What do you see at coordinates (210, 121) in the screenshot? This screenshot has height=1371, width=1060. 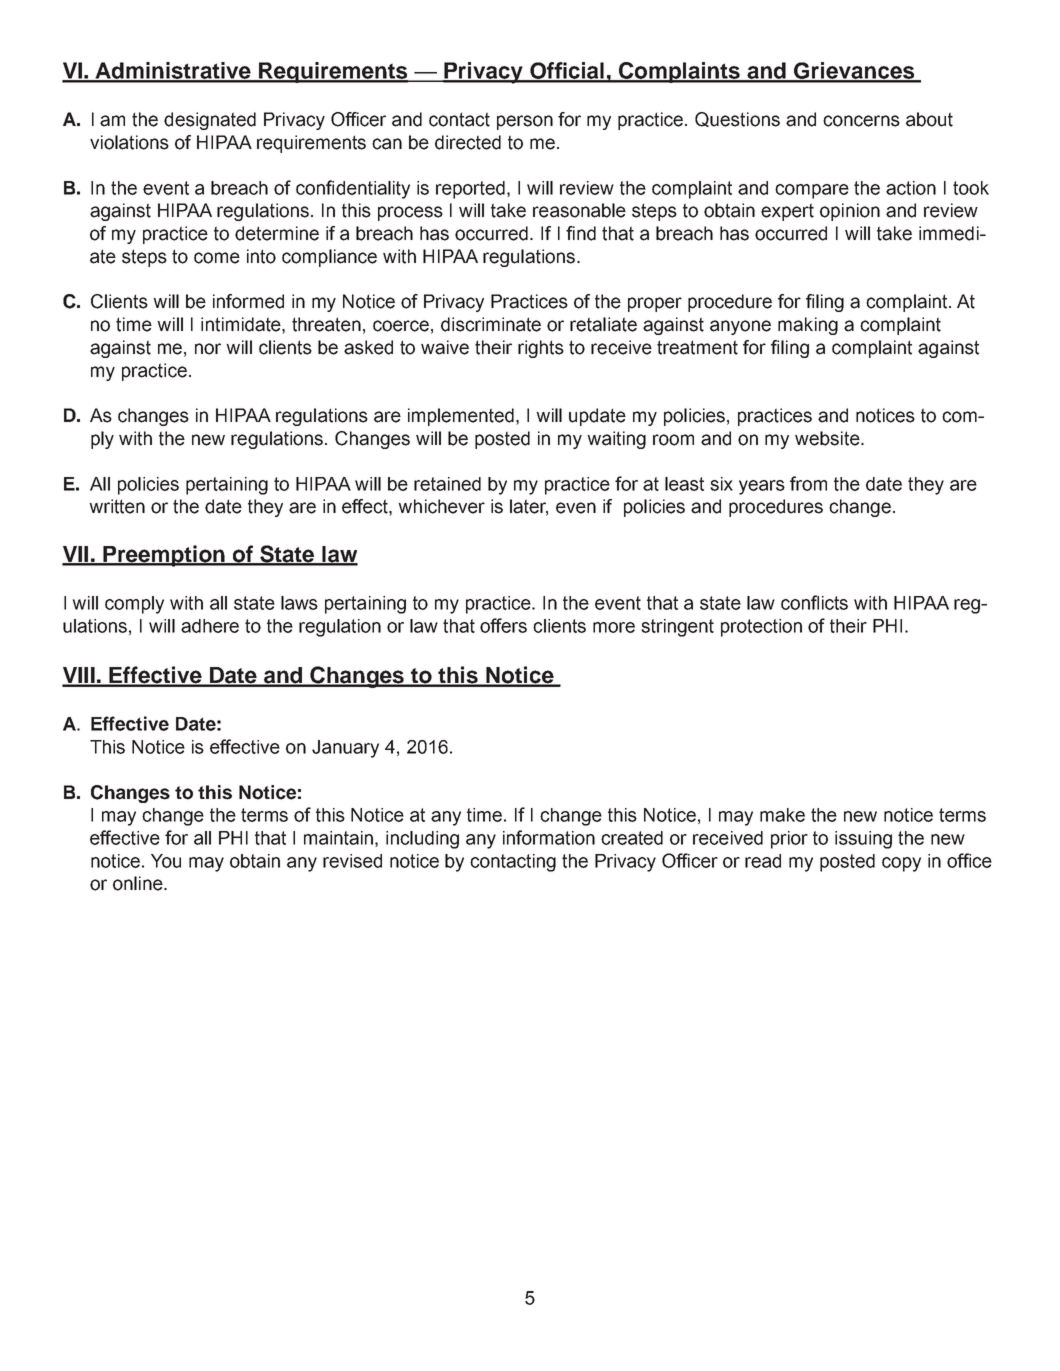 I see `designated` at bounding box center [210, 121].
